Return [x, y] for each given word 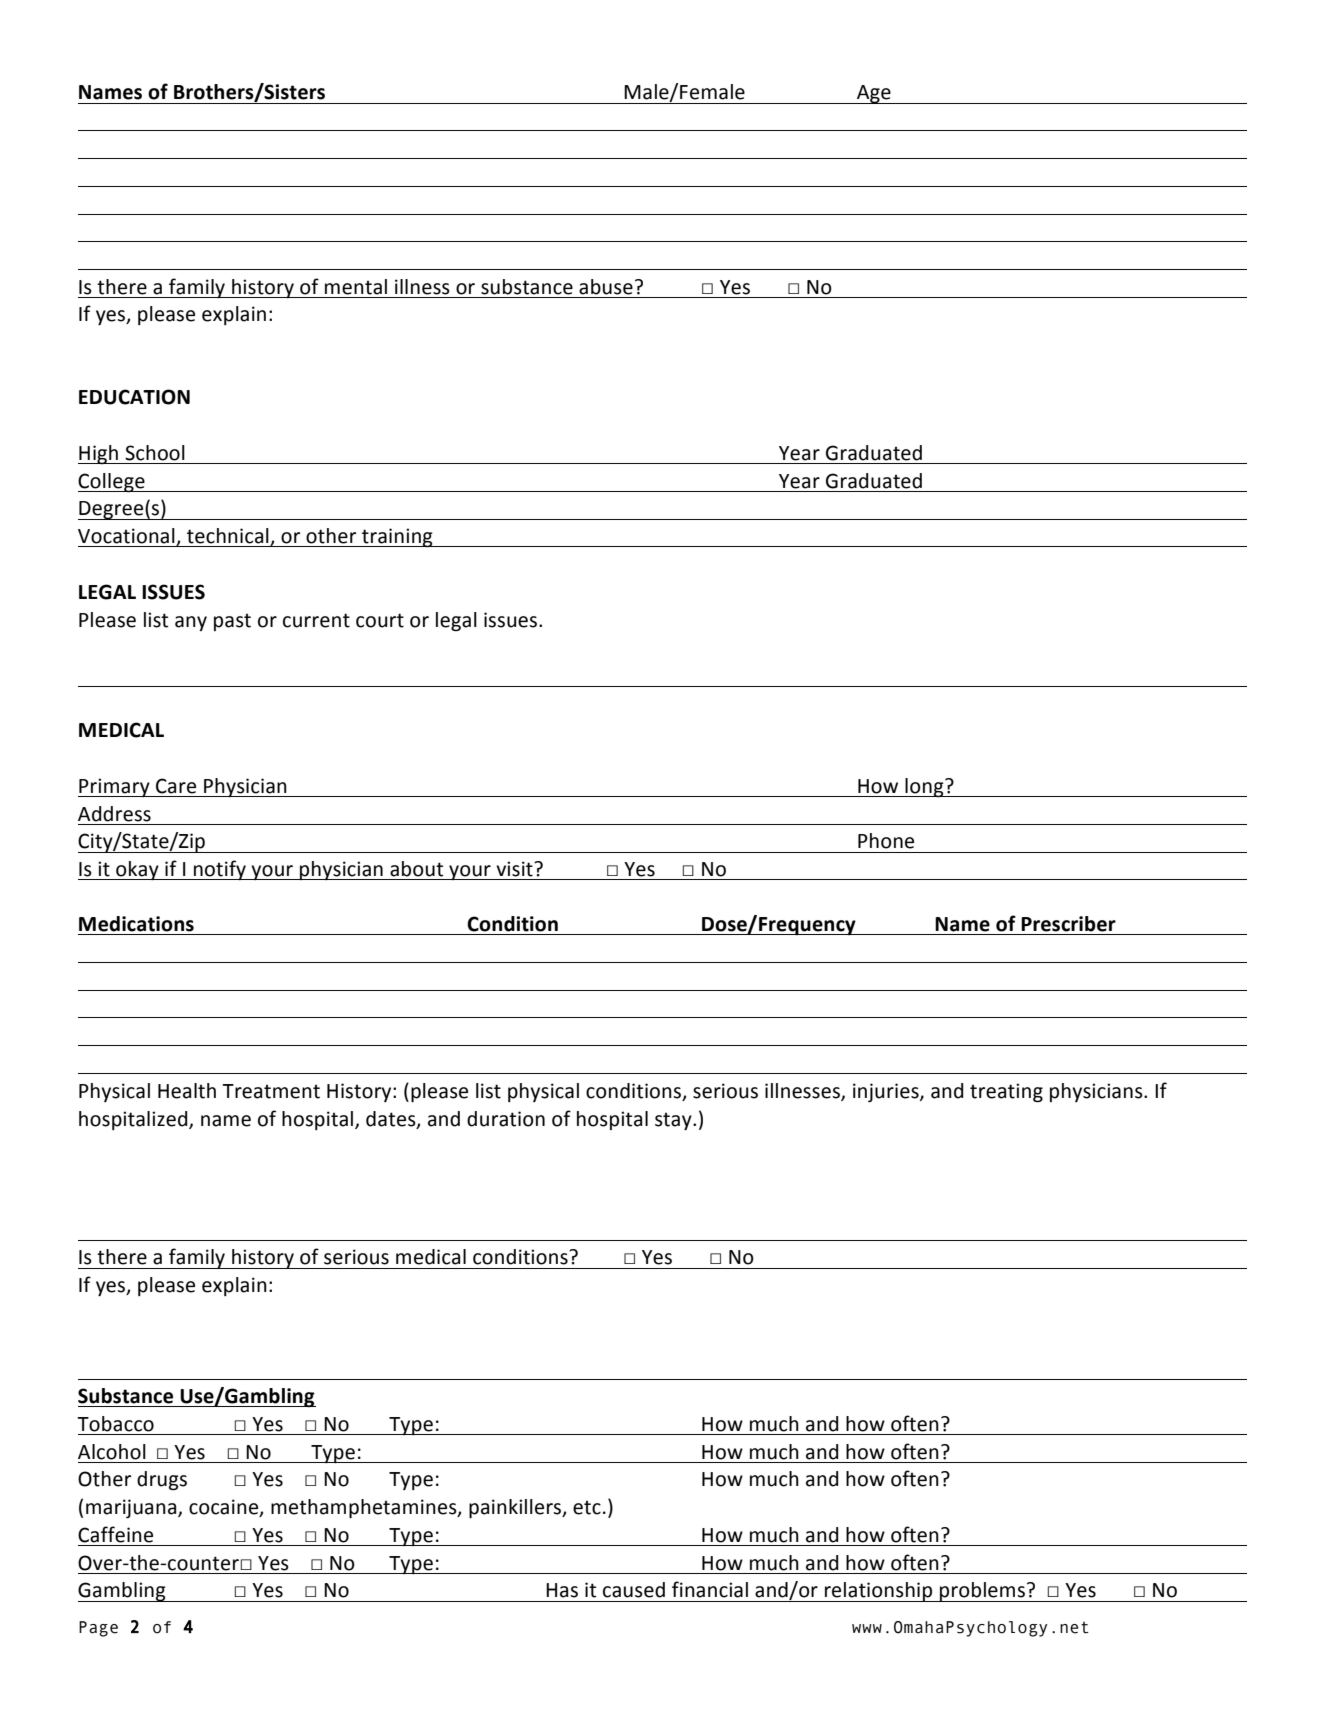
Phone [886, 841]
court [380, 620]
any [191, 623]
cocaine [225, 1508]
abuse [606, 287]
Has [562, 1590]
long [924, 788]
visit [515, 869]
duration [506, 1119]
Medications [136, 924]
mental [356, 287]
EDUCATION [134, 397]
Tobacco [115, 1424]
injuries [887, 1092]
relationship [879, 1592]
